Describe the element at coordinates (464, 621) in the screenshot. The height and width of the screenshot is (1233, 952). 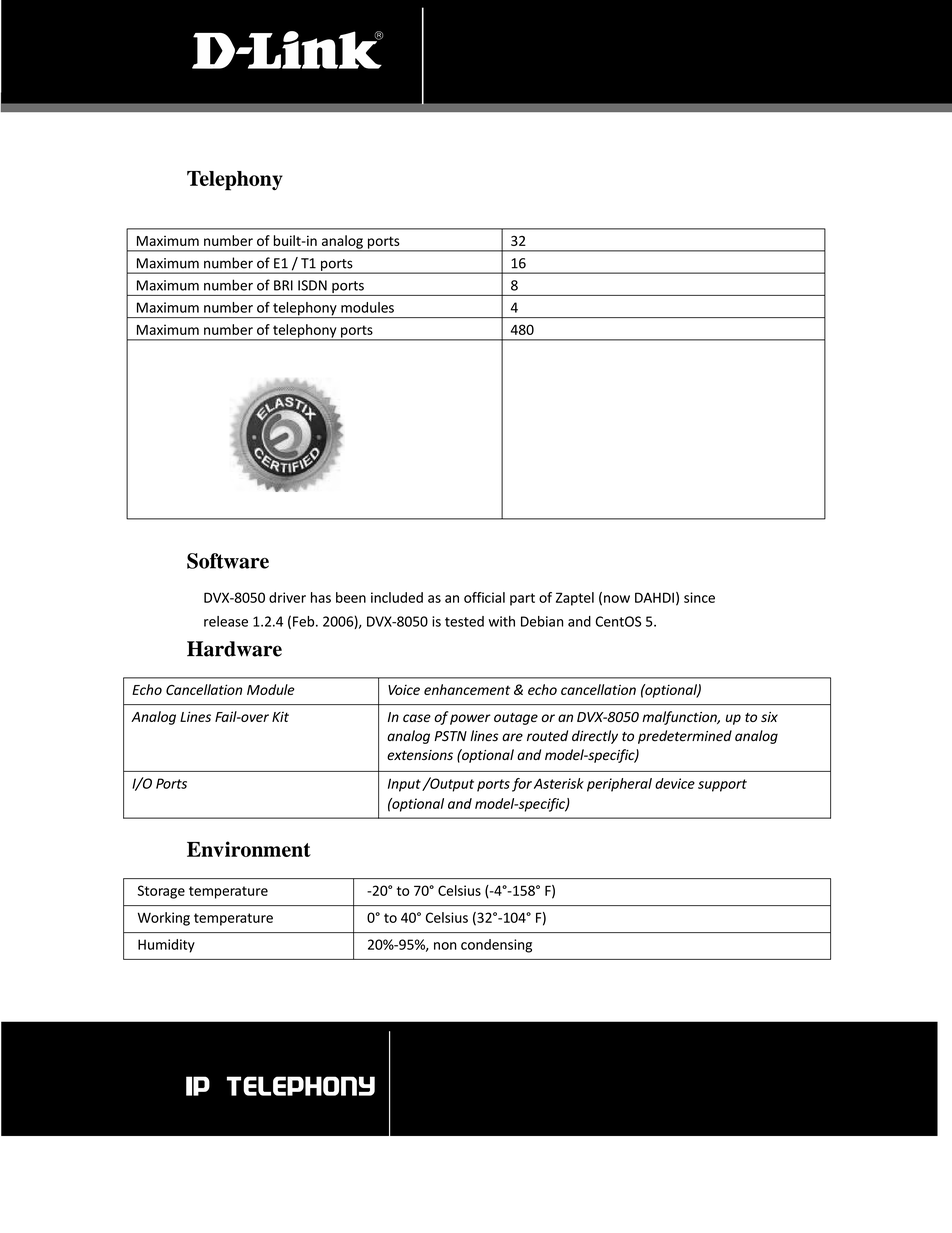
I see `tested` at that location.
